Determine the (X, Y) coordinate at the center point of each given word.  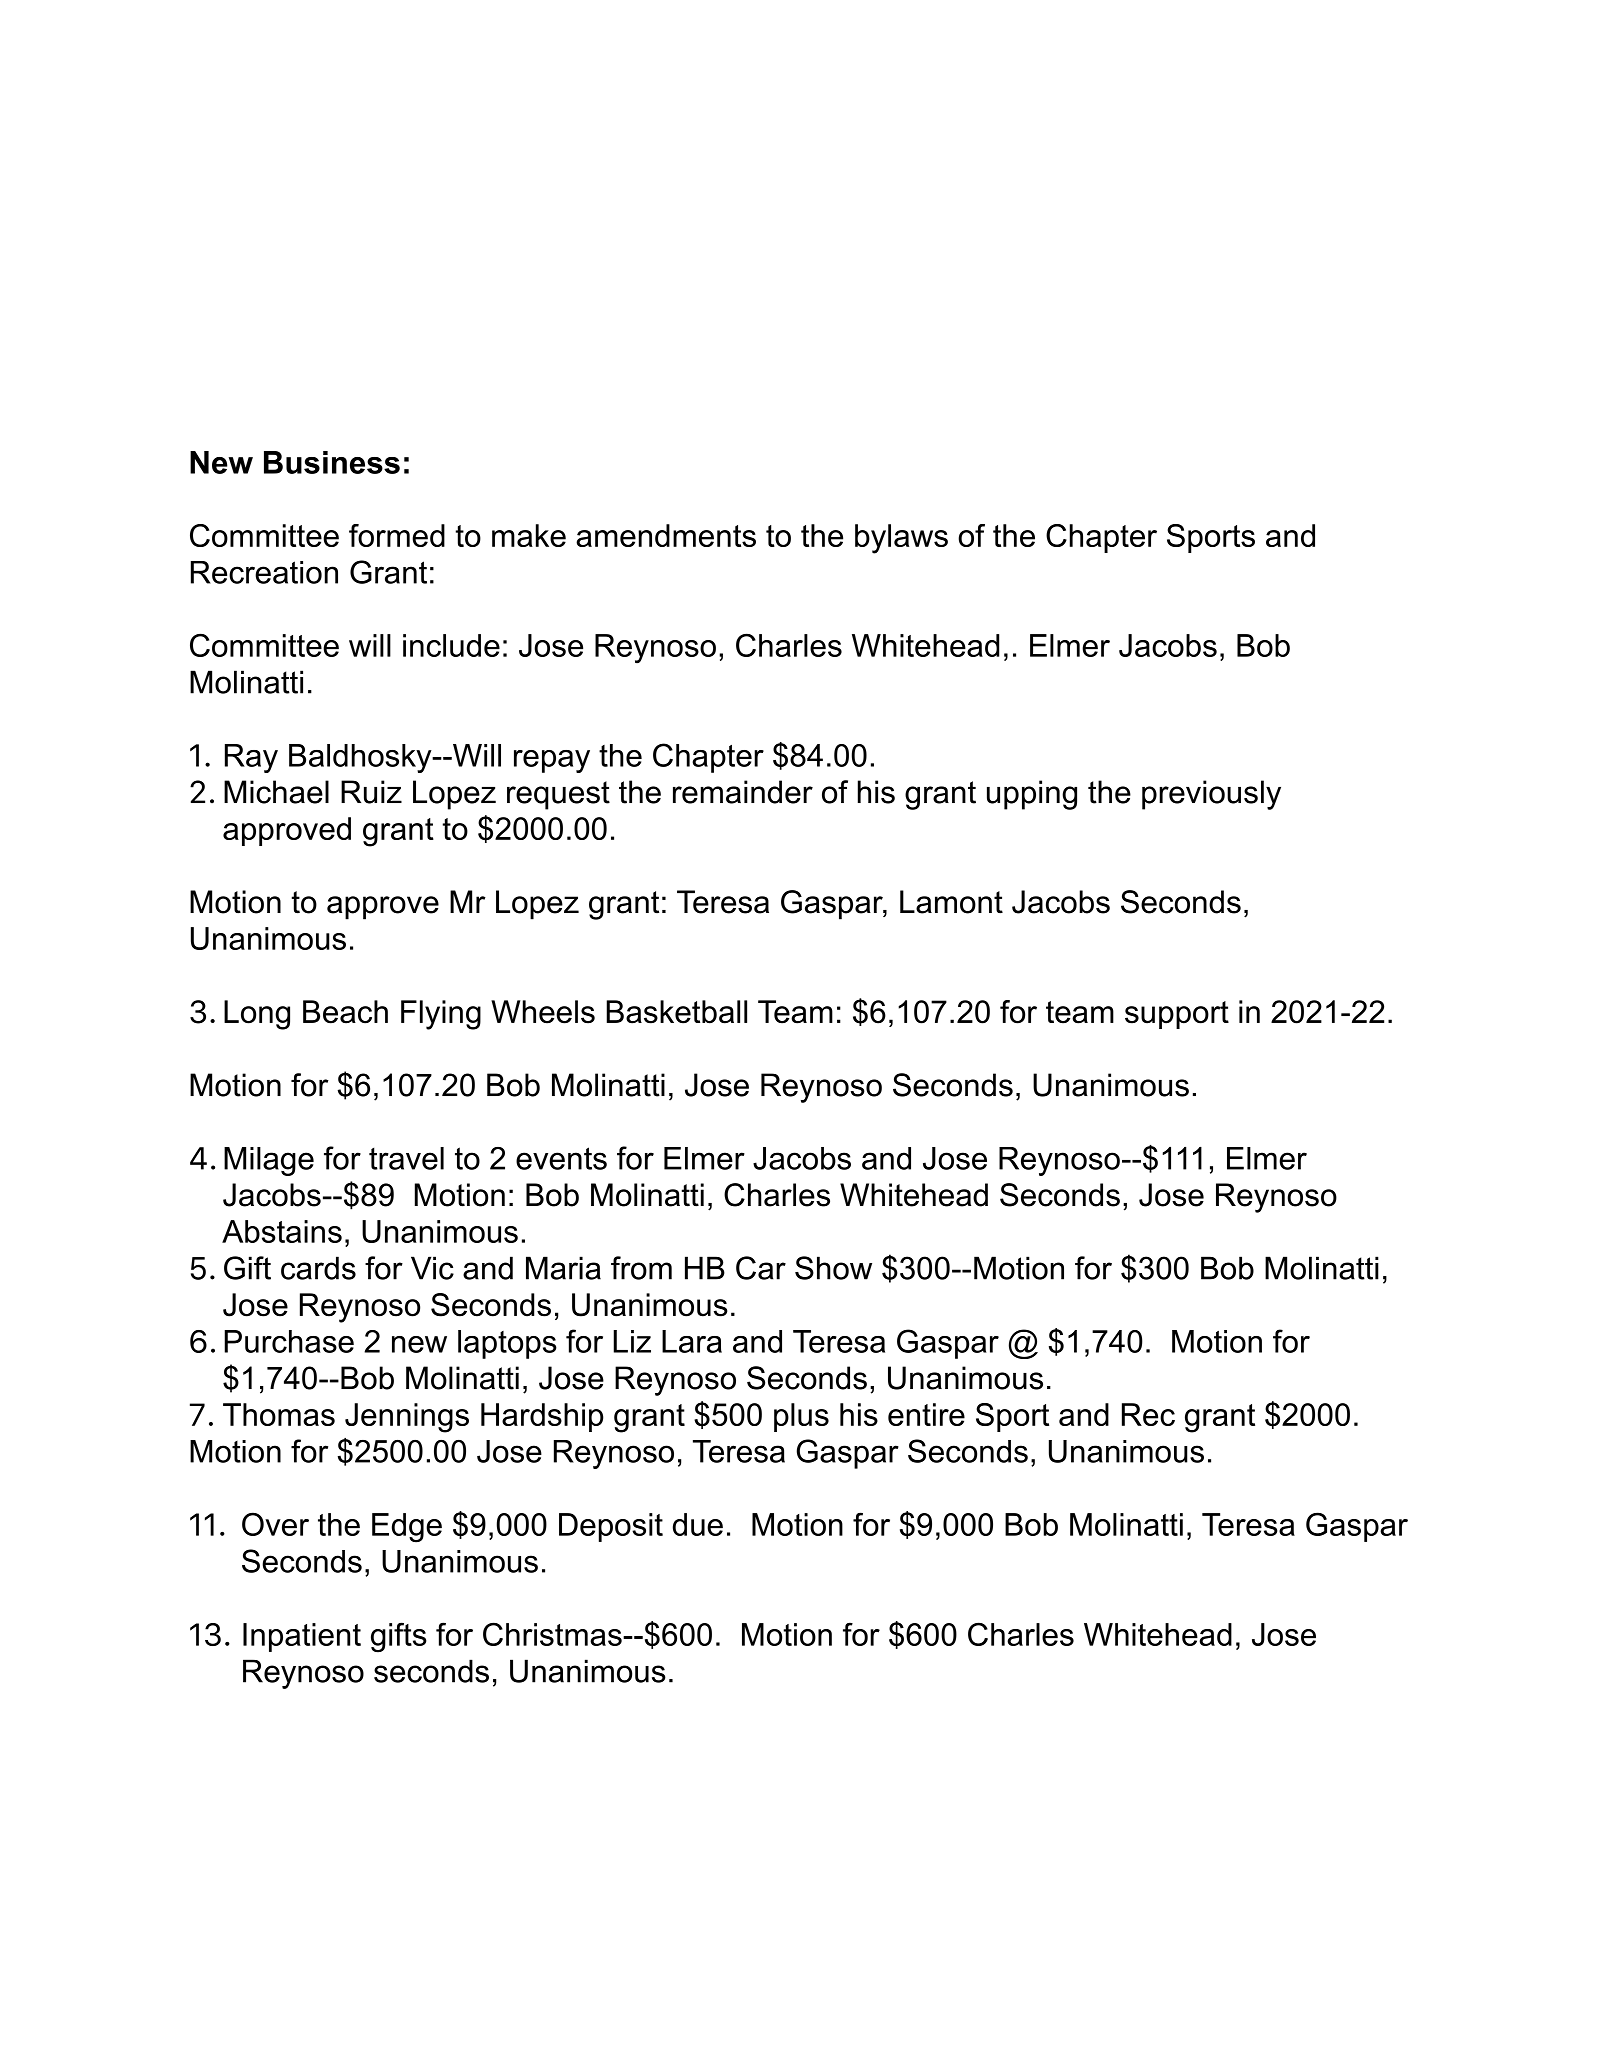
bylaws (901, 539)
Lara (692, 1341)
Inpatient (302, 1637)
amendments (666, 535)
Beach (345, 1012)
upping (1032, 795)
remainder (743, 792)
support (1177, 1015)
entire (926, 1414)
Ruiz (371, 792)
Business (332, 462)
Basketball (676, 1012)
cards (318, 1268)
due (698, 1524)
